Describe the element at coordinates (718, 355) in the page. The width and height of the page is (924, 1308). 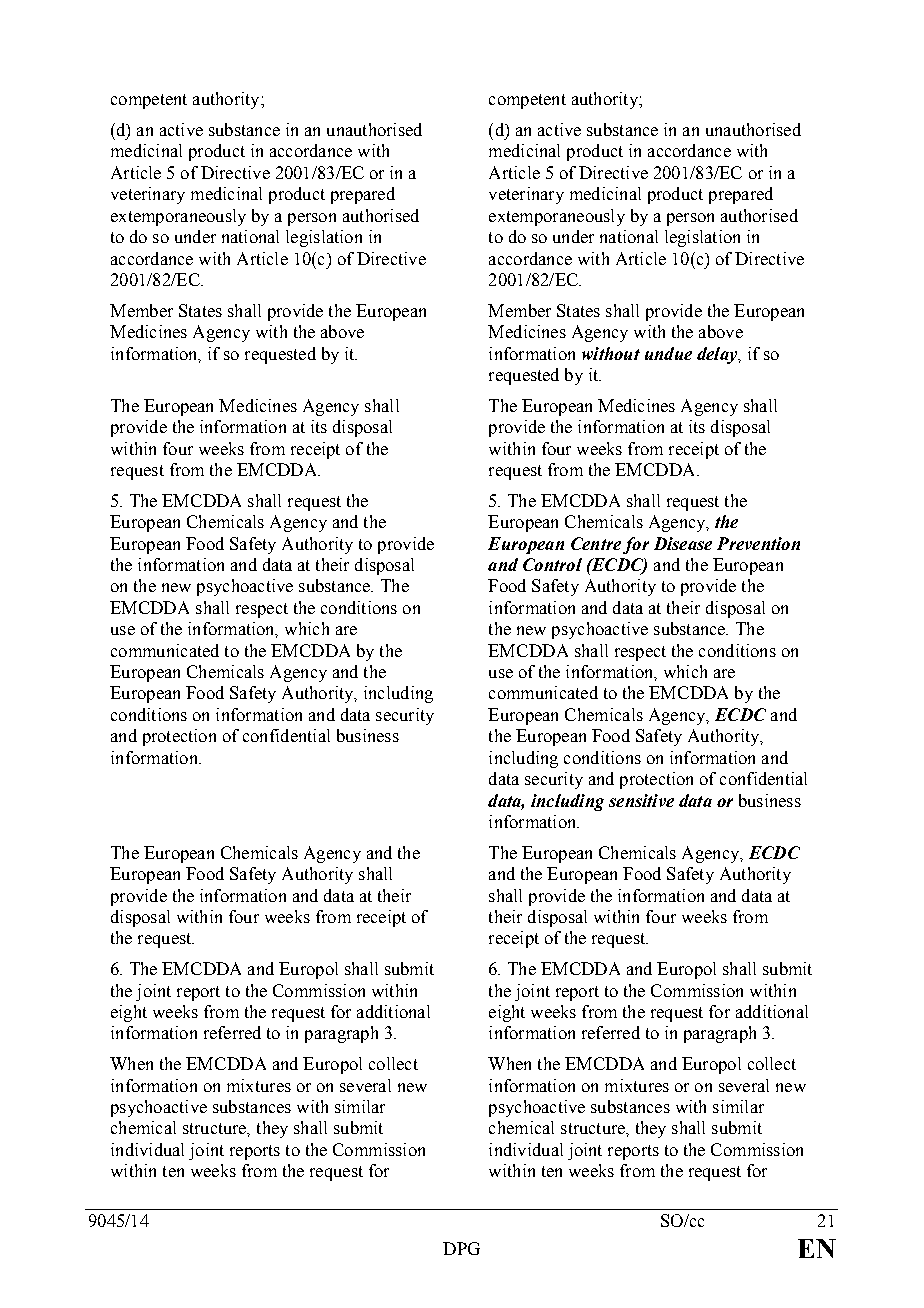
I see `delay` at that location.
